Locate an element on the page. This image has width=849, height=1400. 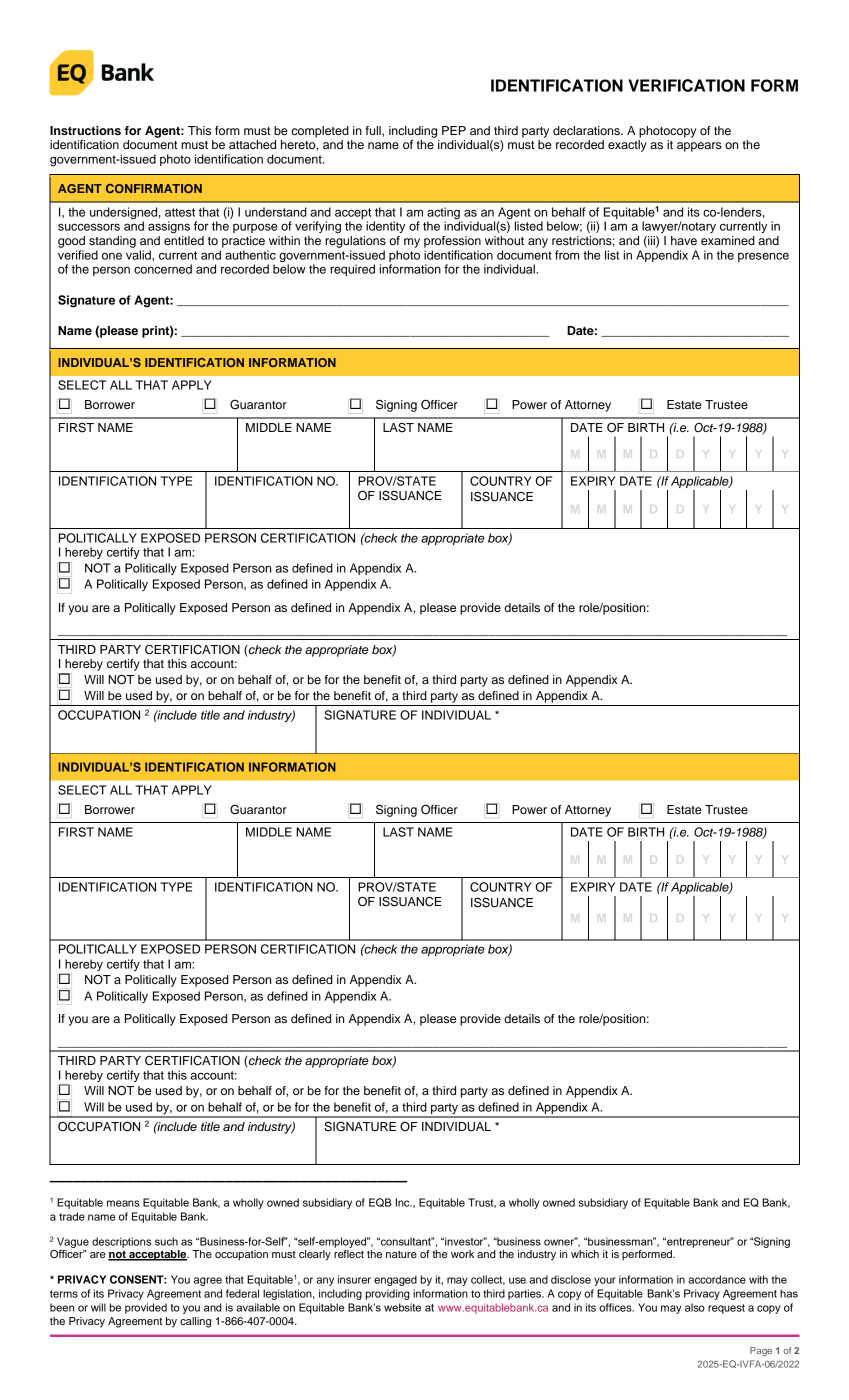
appears is located at coordinates (699, 147).
